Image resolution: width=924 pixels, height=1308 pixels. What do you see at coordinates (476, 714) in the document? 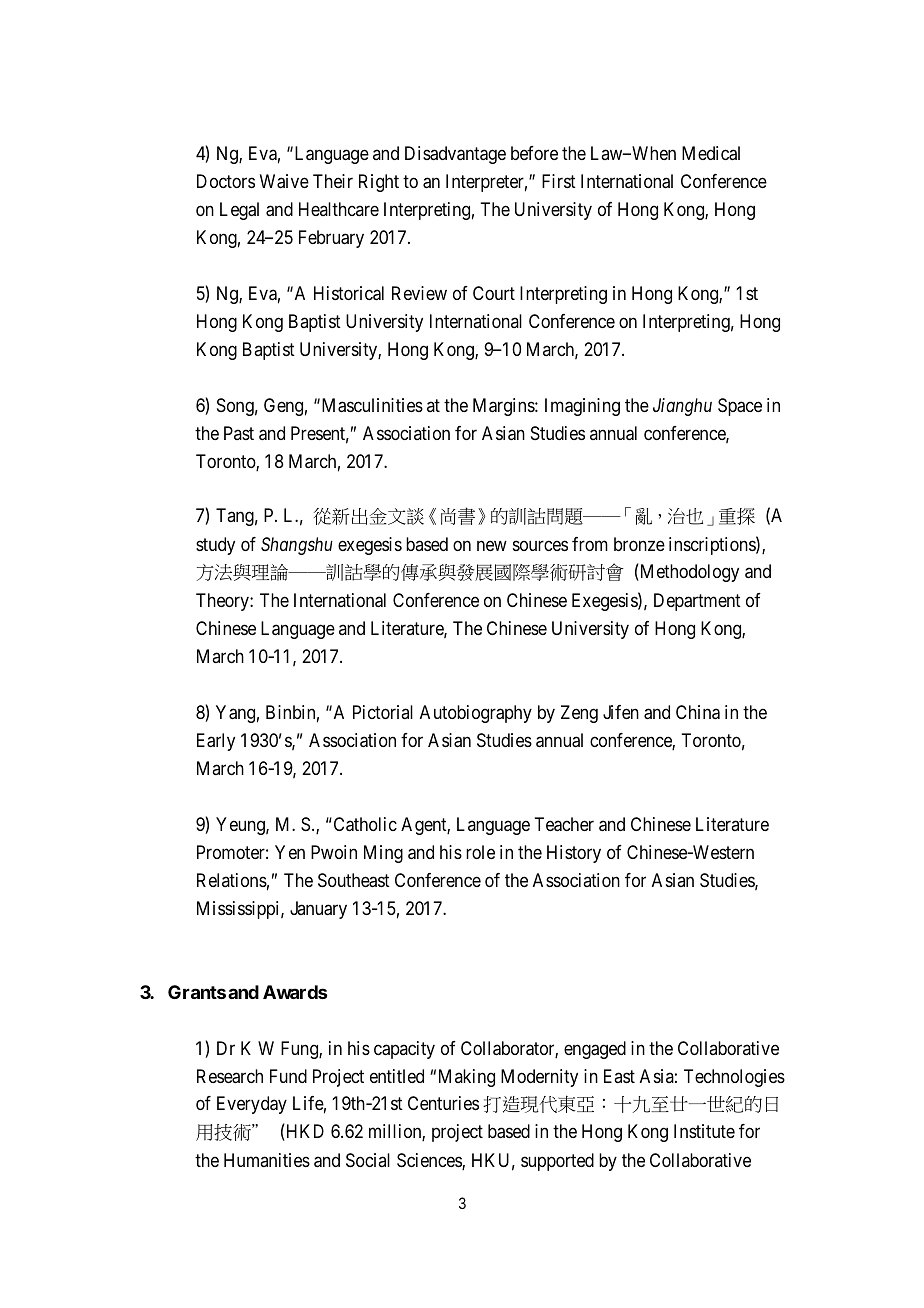
I see `Autobiography` at bounding box center [476, 714].
